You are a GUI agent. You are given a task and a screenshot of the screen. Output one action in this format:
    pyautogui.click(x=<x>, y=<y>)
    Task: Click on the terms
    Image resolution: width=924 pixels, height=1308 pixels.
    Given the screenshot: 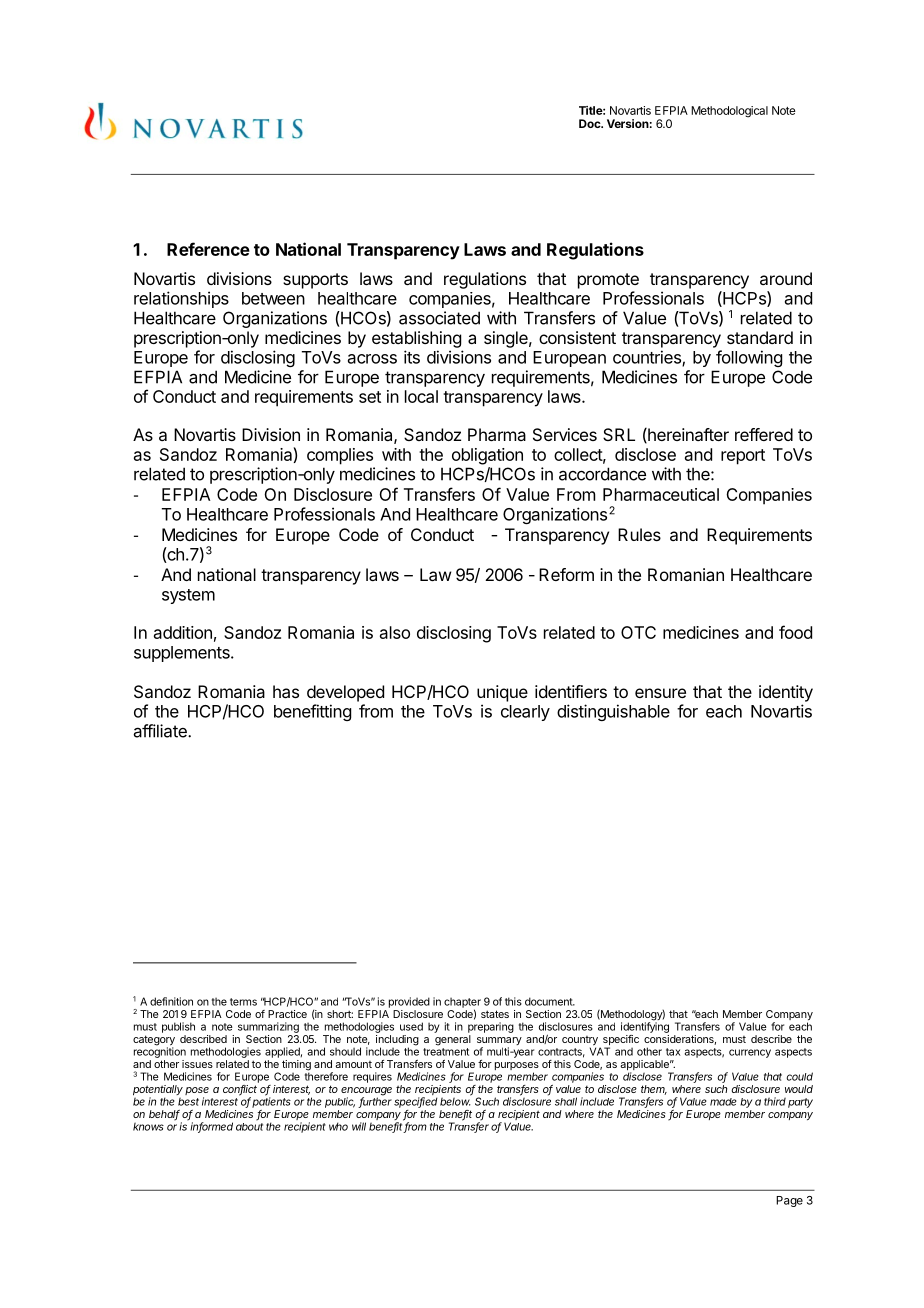 What is the action you would take?
    pyautogui.click(x=243, y=1002)
